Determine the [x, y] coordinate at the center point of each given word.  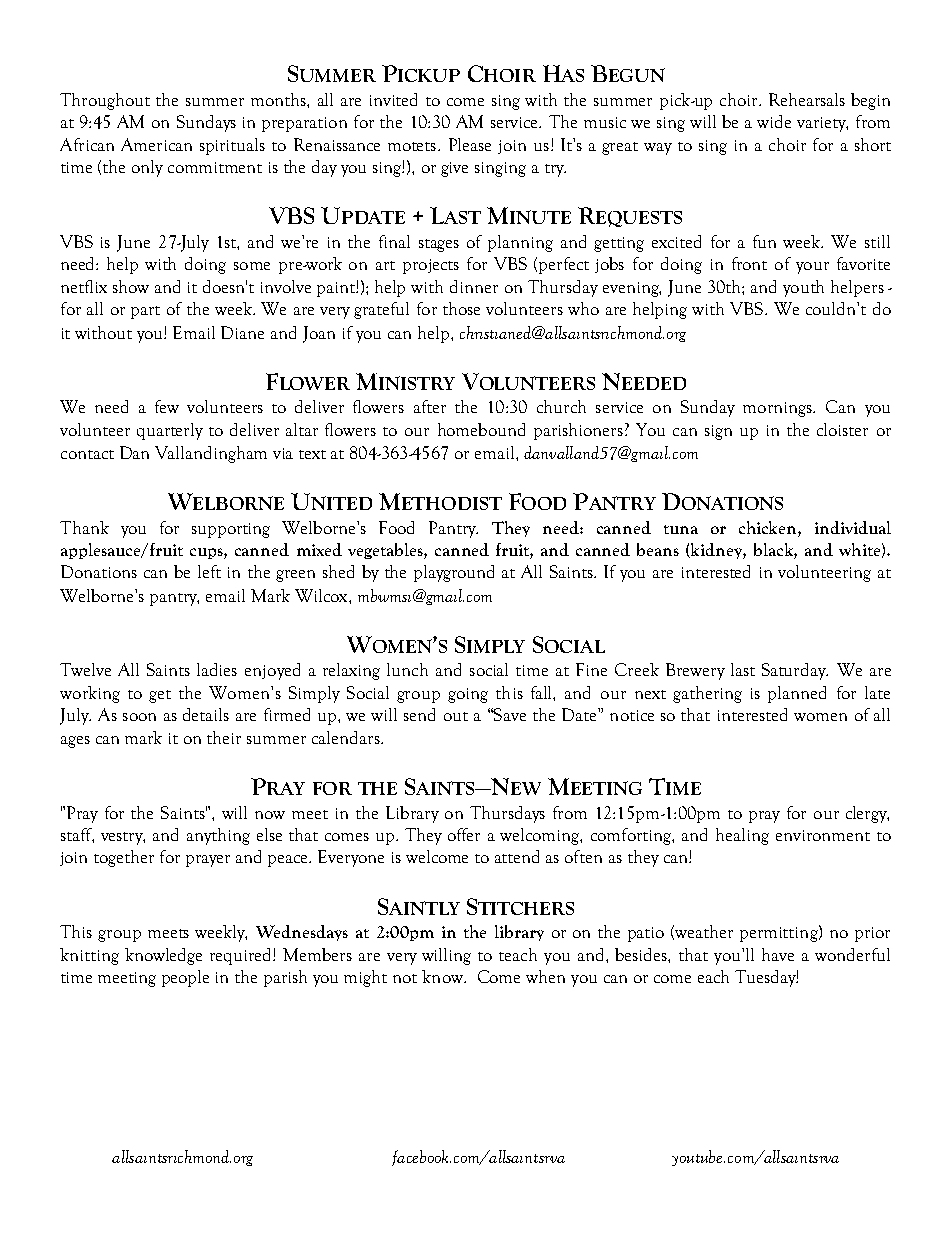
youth [803, 288]
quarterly [170, 431]
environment [823, 835]
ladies [217, 669]
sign [718, 432]
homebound [481, 429]
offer [464, 834]
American [156, 144]
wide [774, 121]
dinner [474, 286]
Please [470, 144]
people [185, 978]
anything [218, 836]
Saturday [795, 671]
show [131, 286]
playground [454, 573]
